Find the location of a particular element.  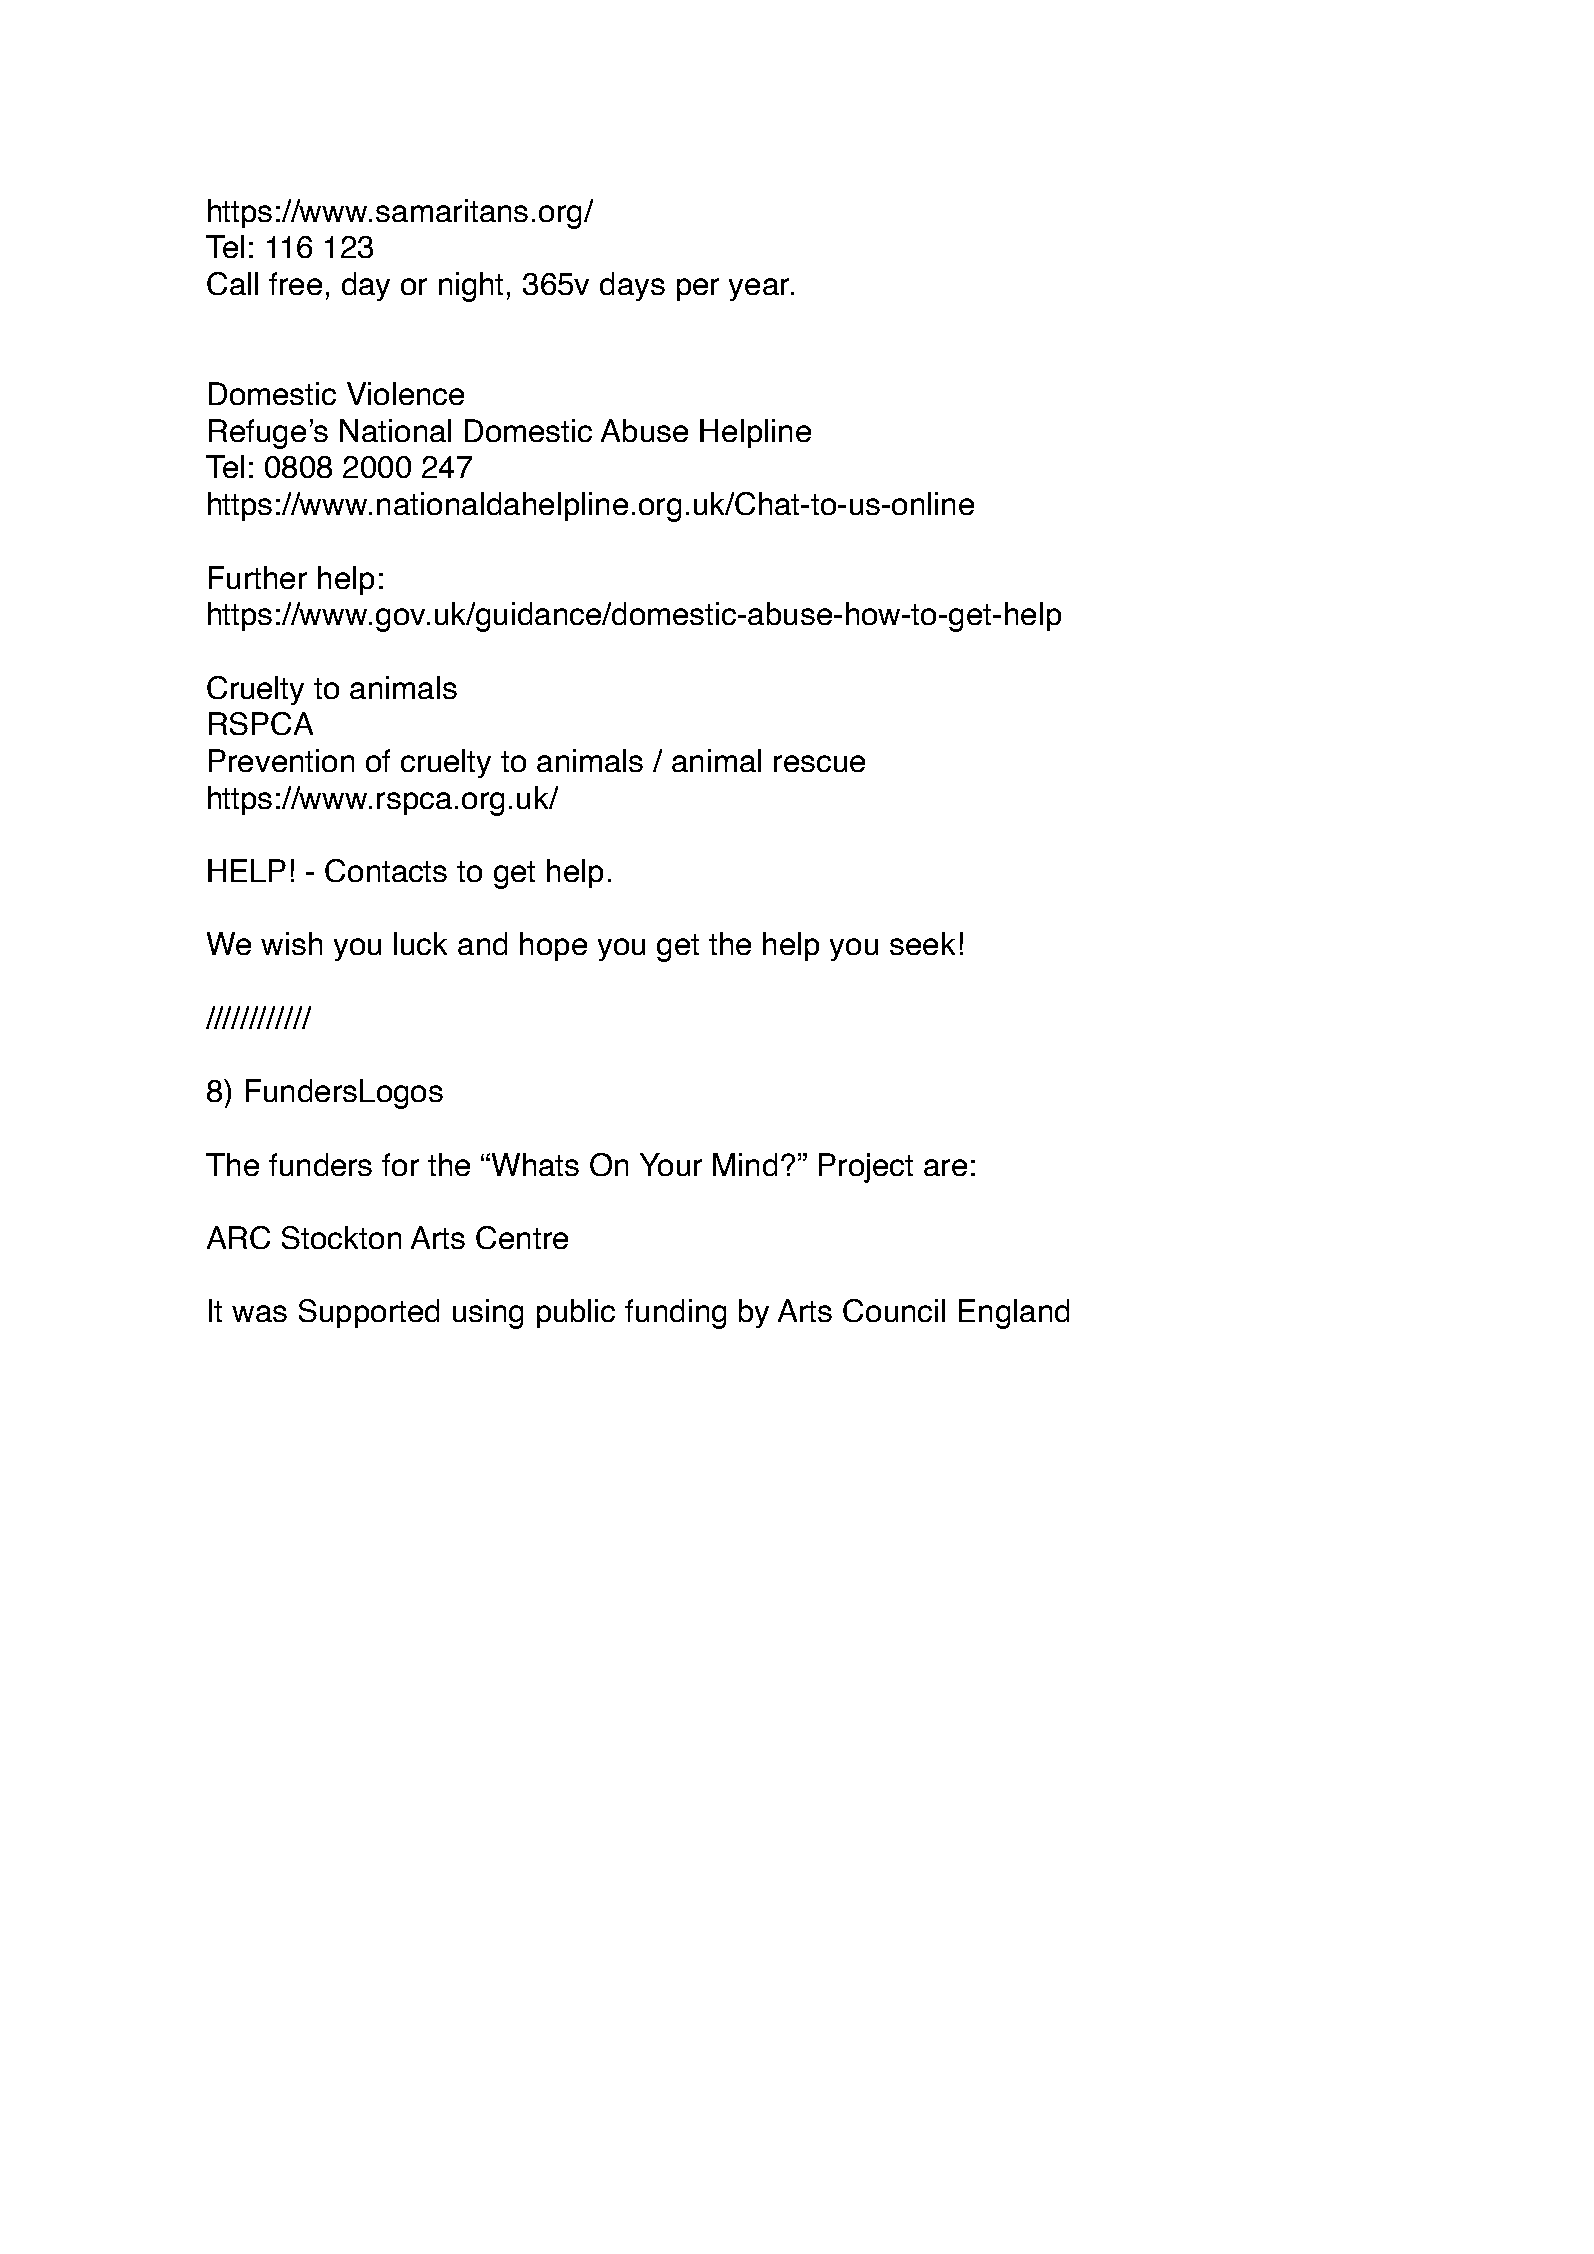

Supported is located at coordinates (369, 1313).
